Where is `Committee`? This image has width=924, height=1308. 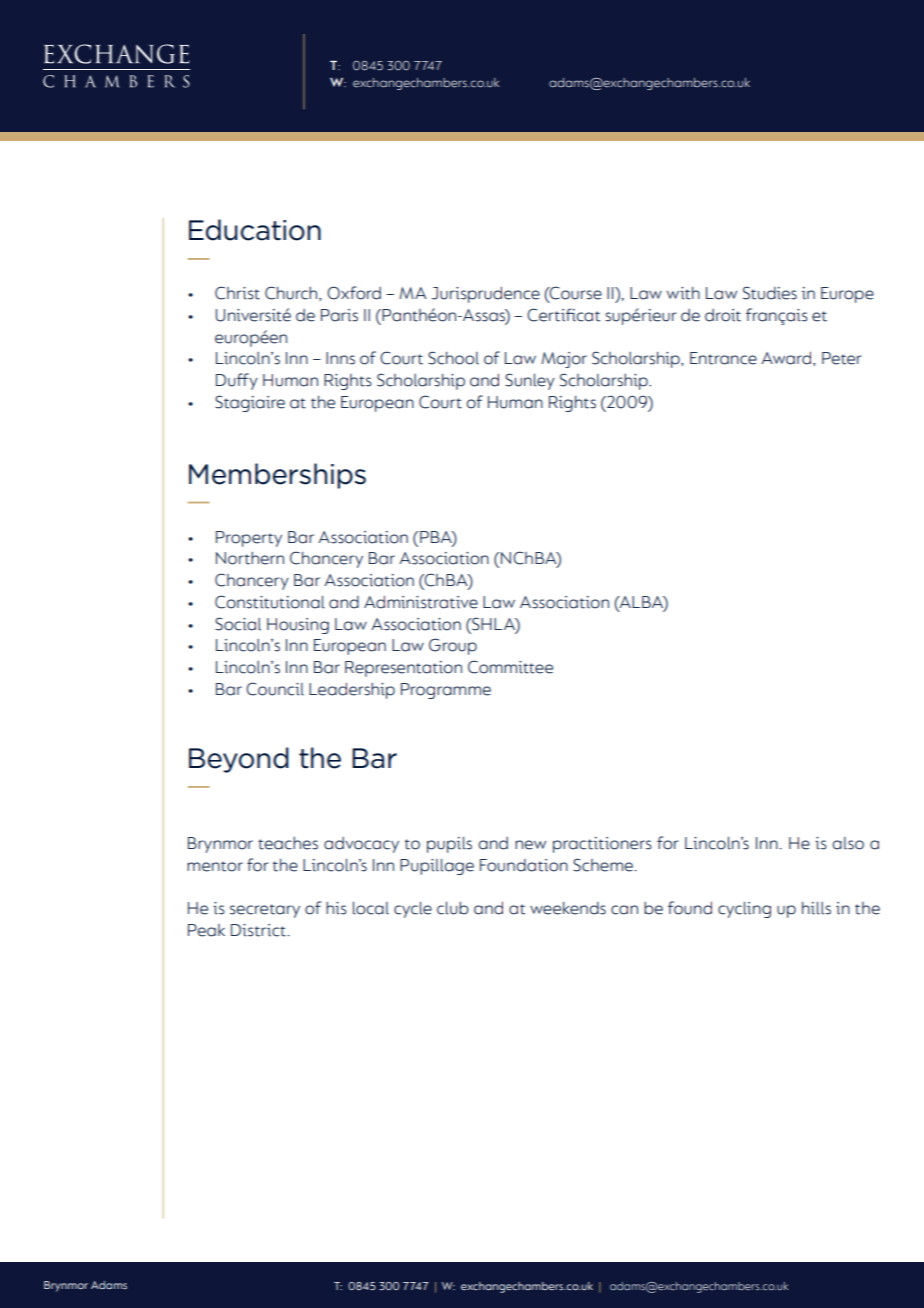
Committee is located at coordinates (510, 667).
